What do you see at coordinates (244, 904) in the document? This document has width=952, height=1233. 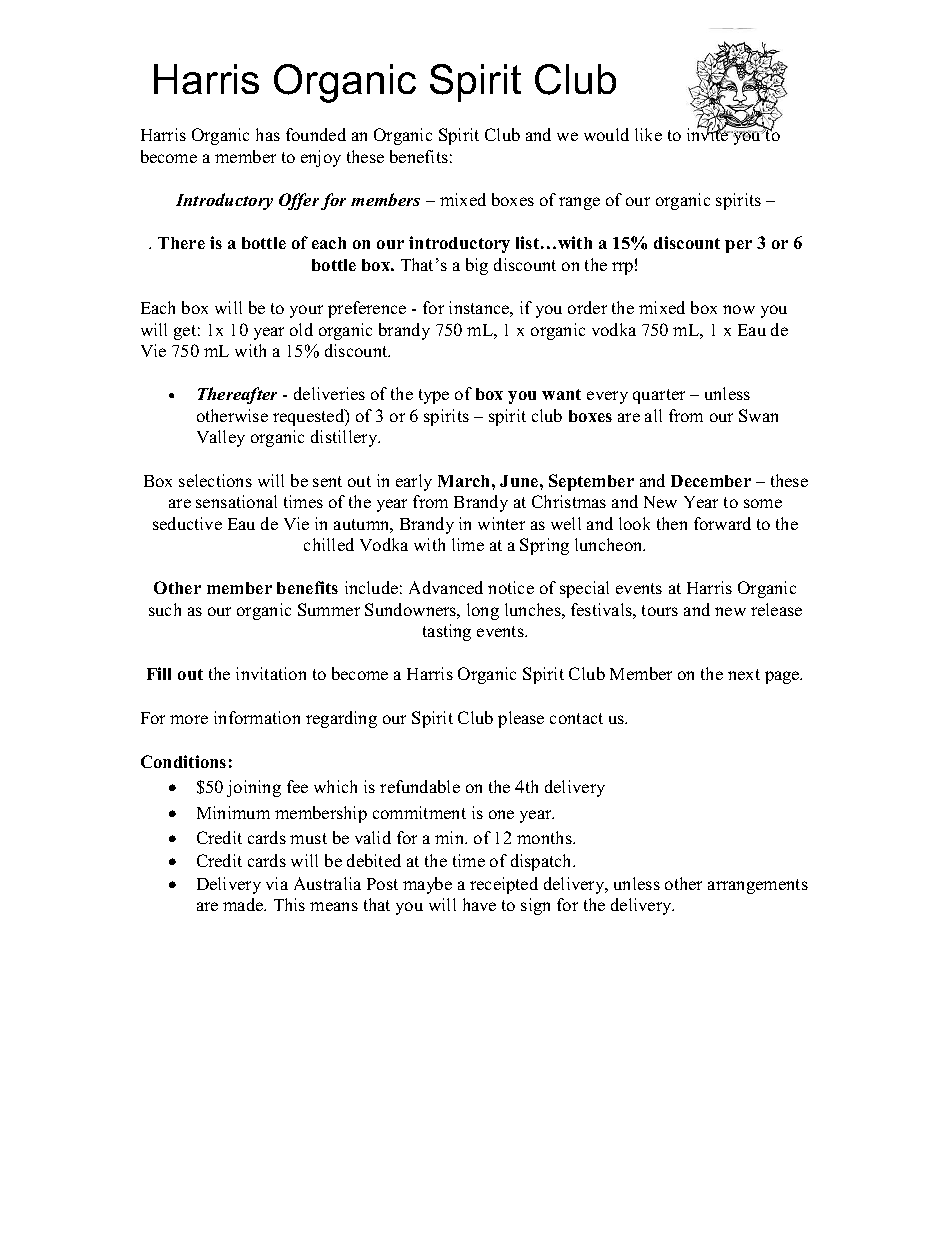 I see `made` at bounding box center [244, 904].
